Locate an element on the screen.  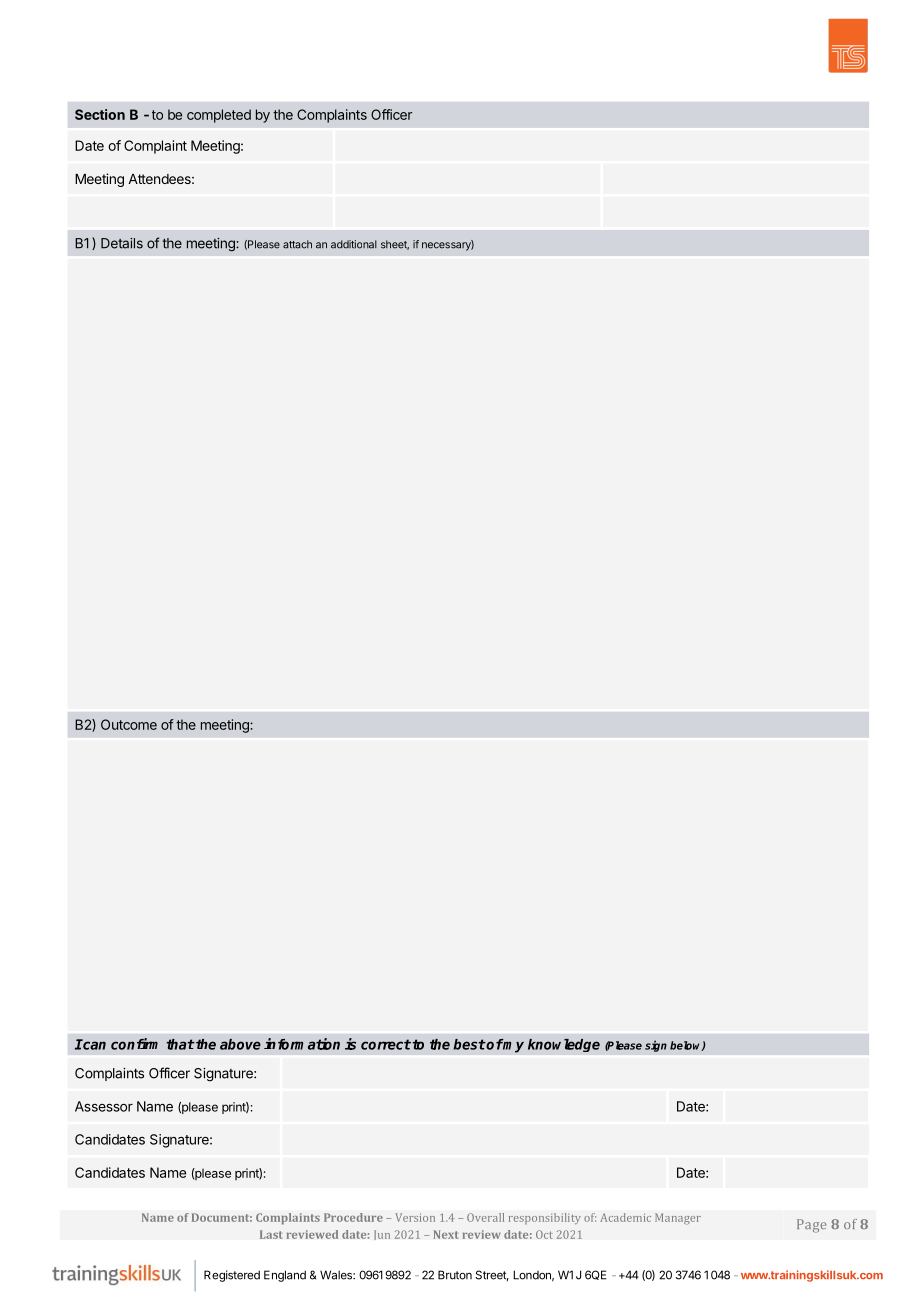
Overall is located at coordinates (485, 1217).
